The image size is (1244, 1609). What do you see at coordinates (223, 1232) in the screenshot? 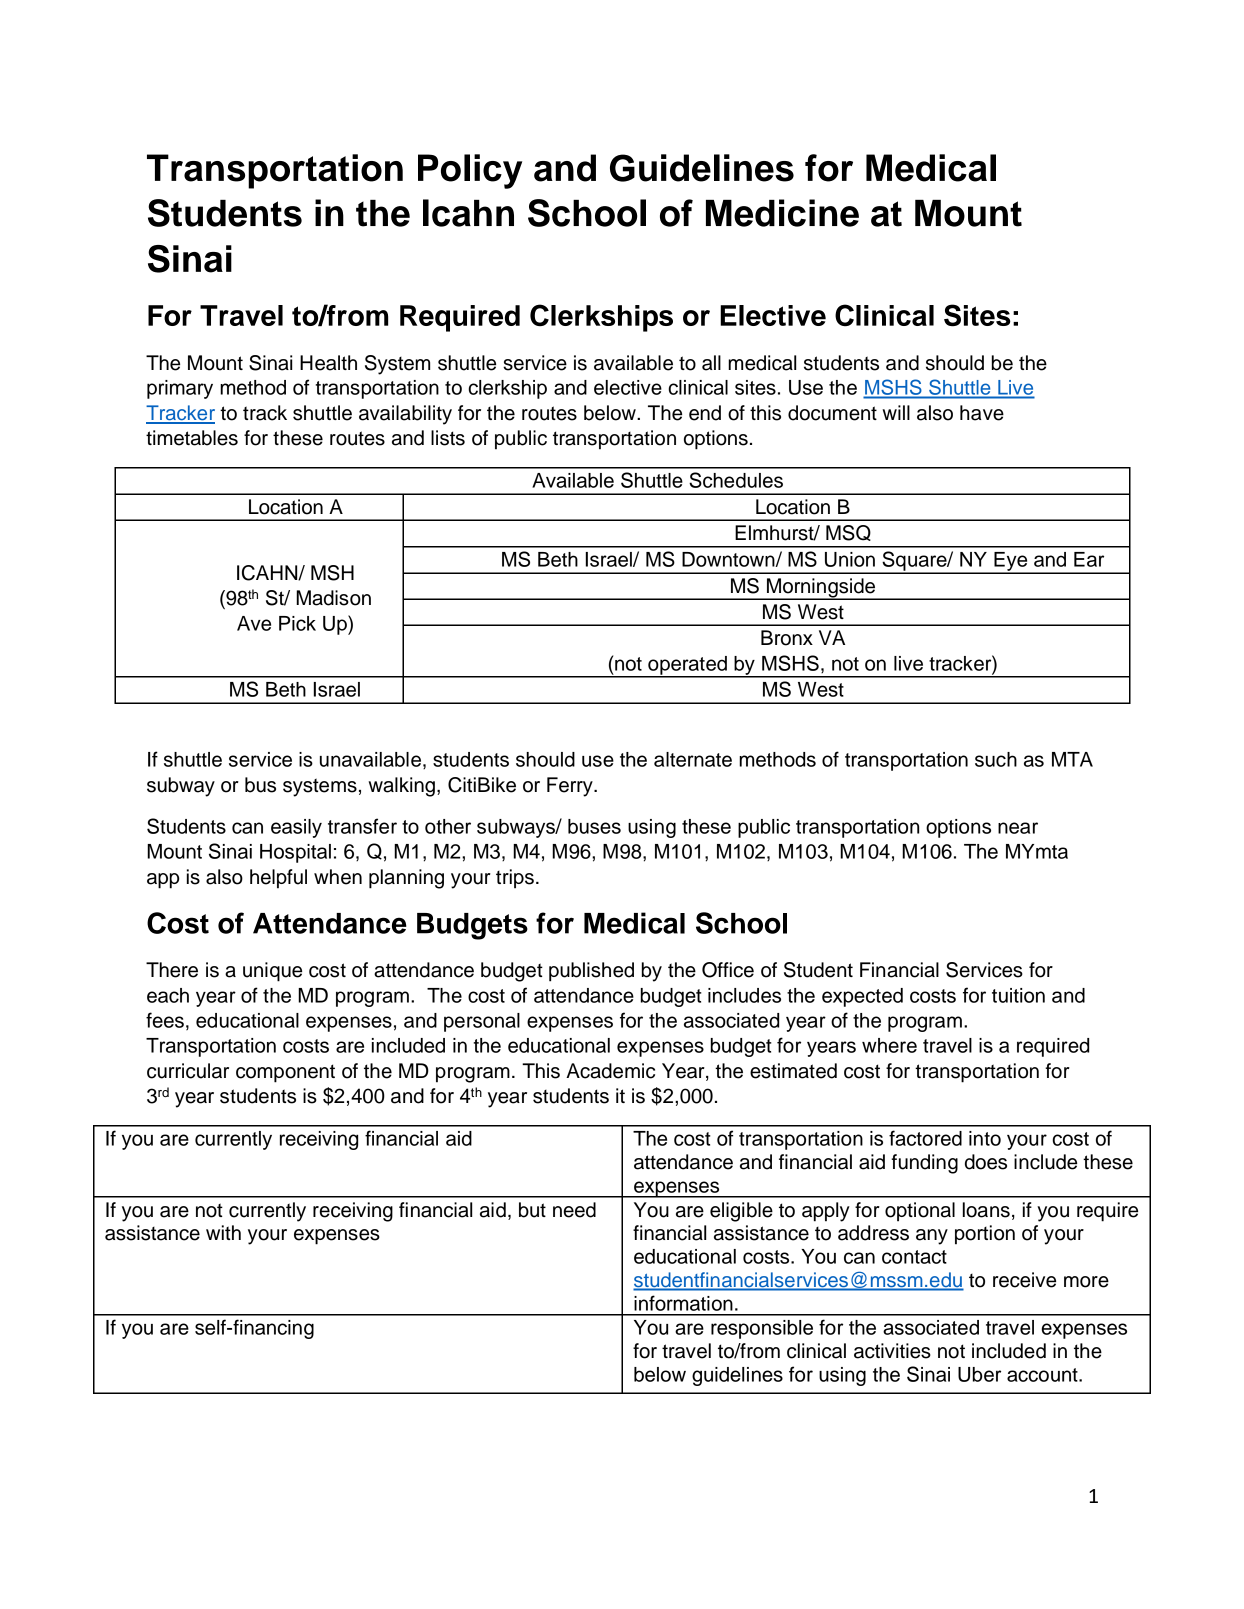
I see `with` at bounding box center [223, 1232].
